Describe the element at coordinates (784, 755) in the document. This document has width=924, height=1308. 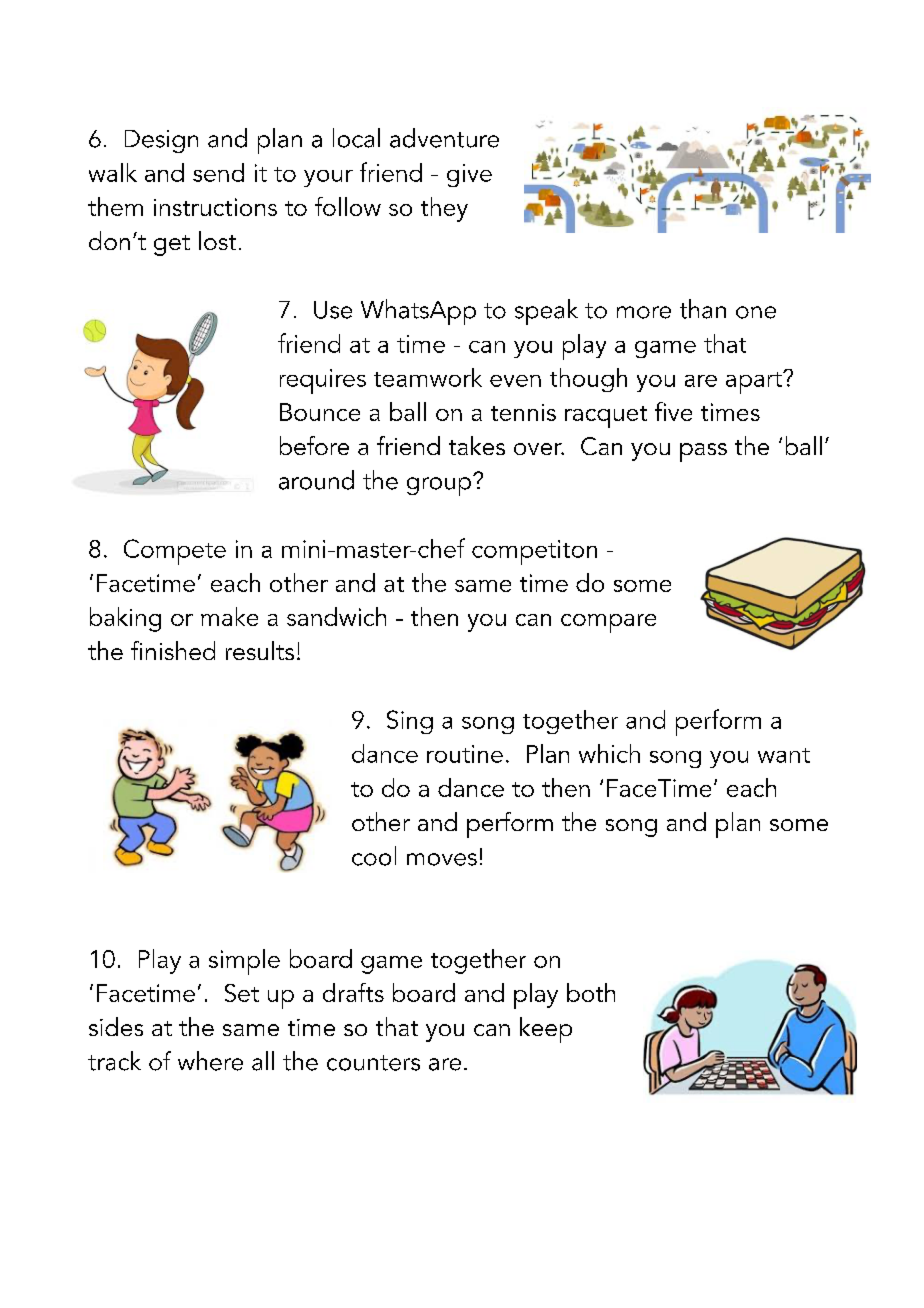
I see `want` at that location.
